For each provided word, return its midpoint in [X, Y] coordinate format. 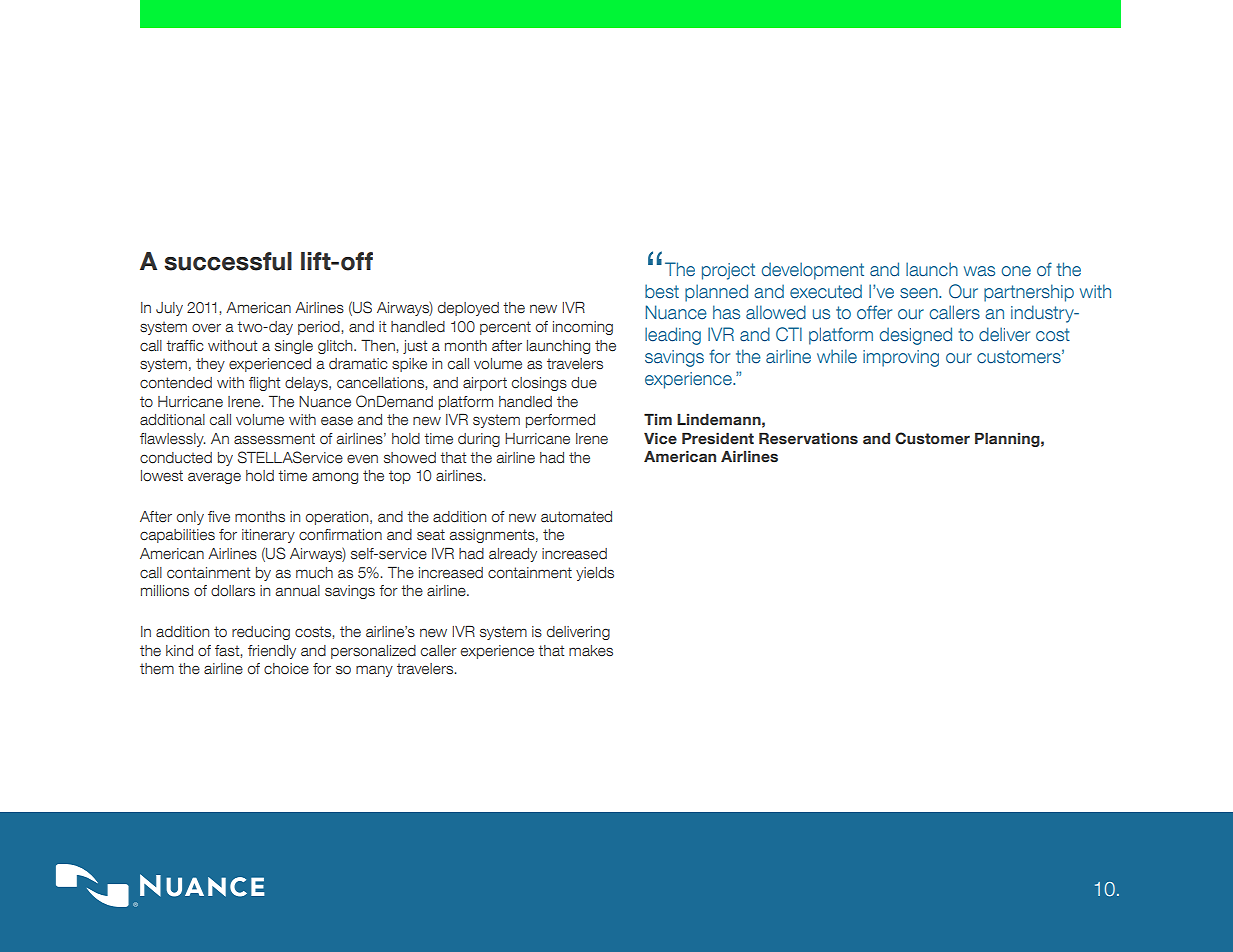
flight [264, 384]
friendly [272, 652]
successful [228, 261]
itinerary [268, 536]
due [584, 383]
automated [576, 517]
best [662, 291]
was [979, 271]
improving [901, 358]
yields [595, 574]
